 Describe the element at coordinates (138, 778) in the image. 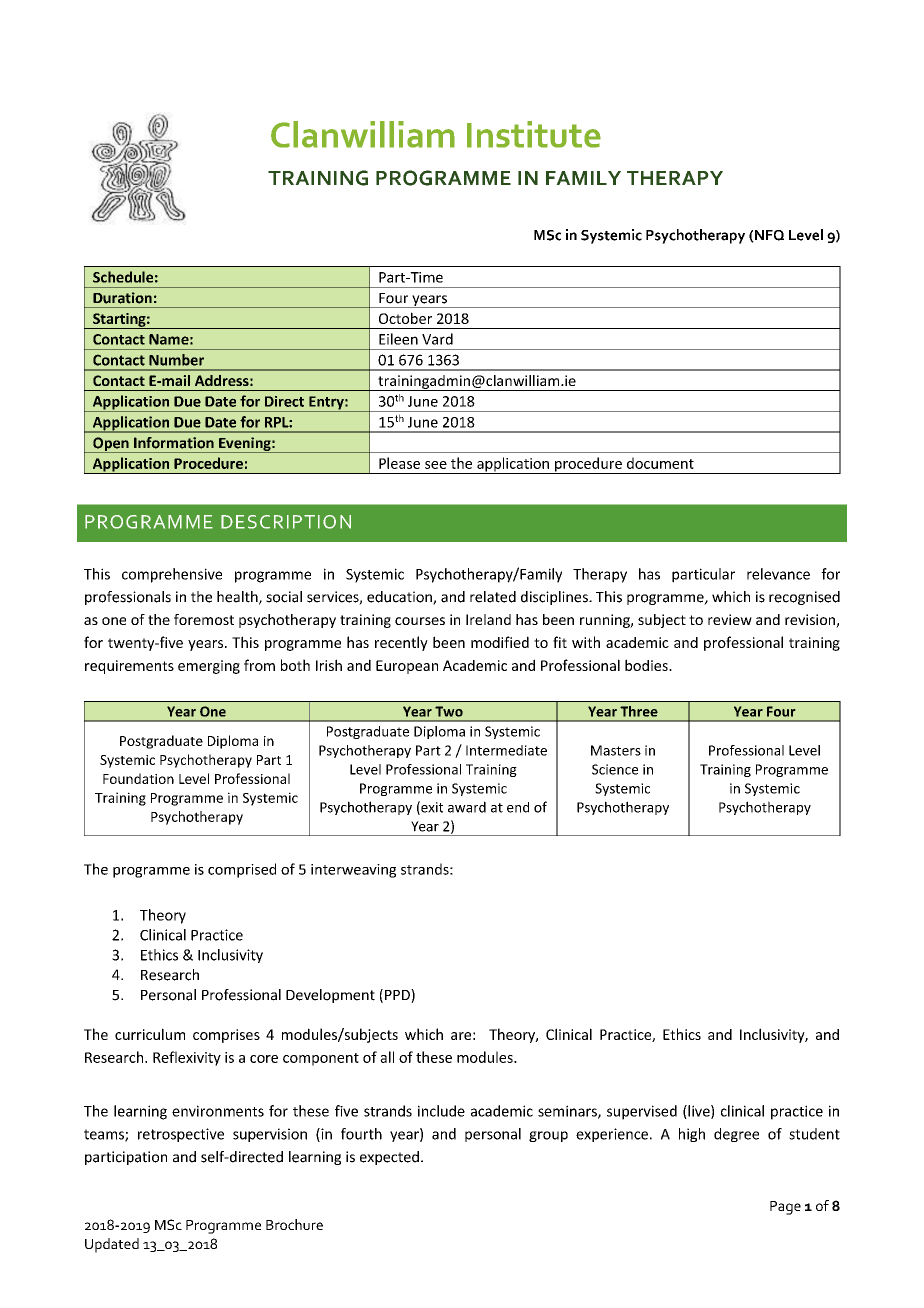

I see `Foundation` at that location.
